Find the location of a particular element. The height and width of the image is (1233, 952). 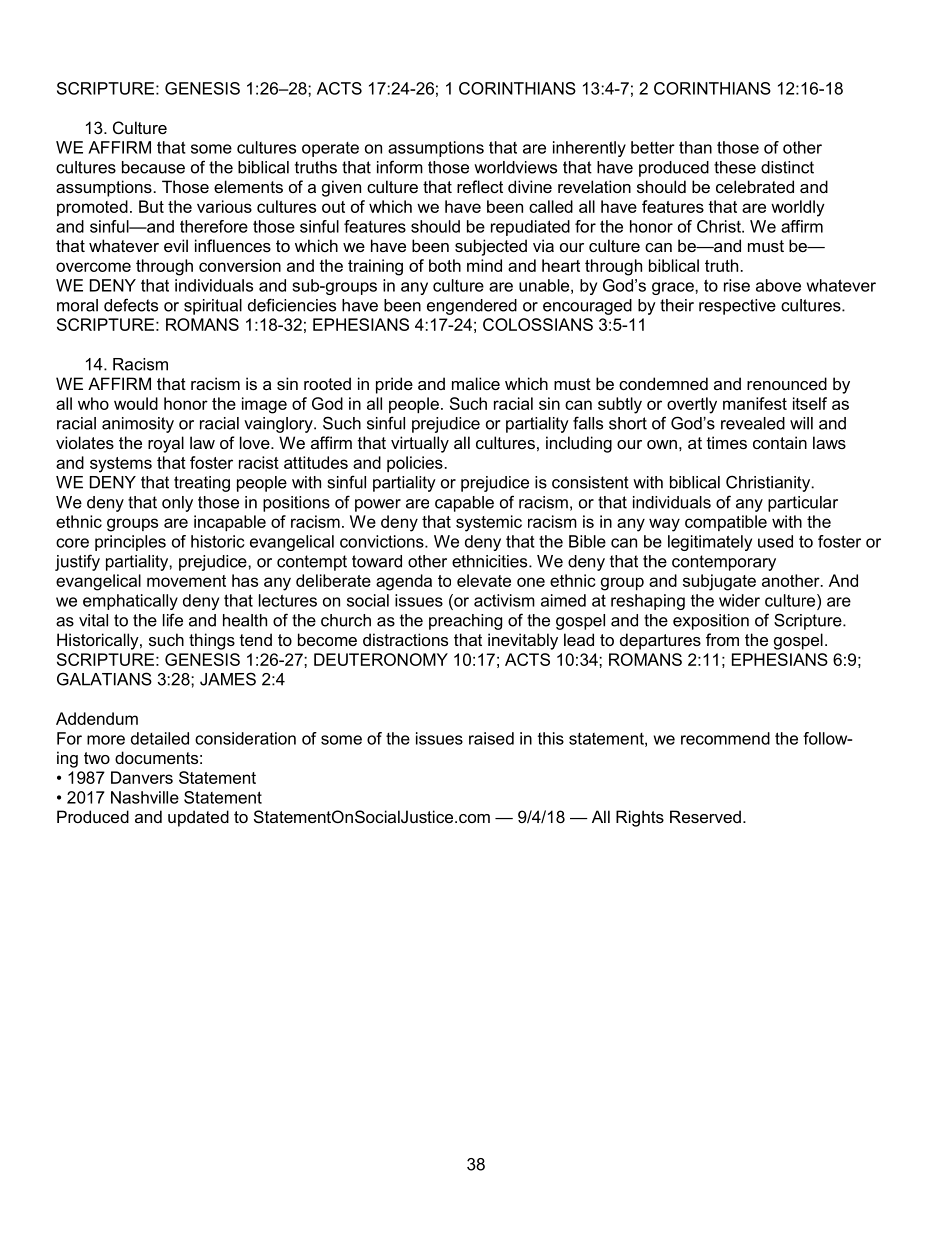

elevate is located at coordinates (484, 580).
